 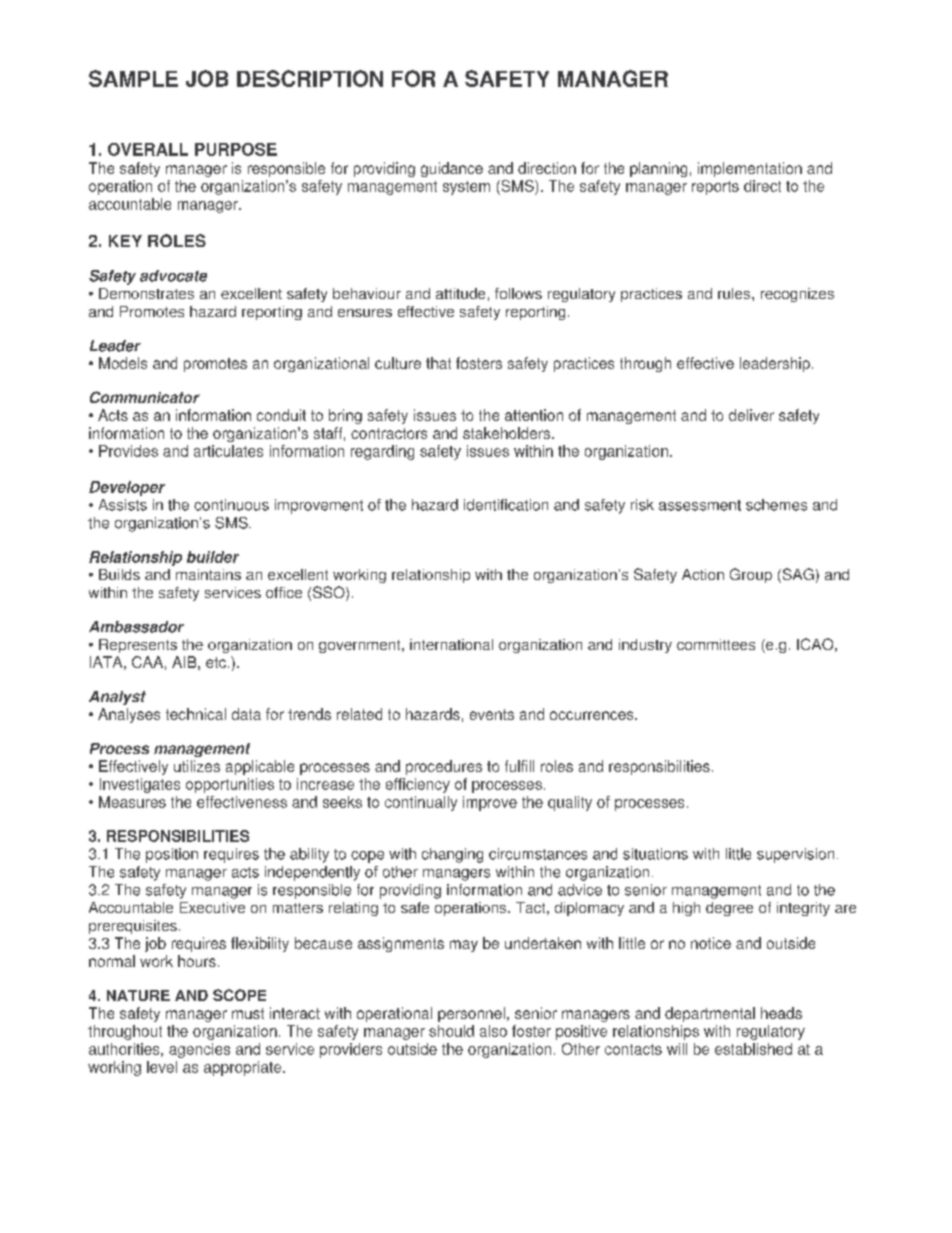 I want to click on etc, so click(x=216, y=662).
